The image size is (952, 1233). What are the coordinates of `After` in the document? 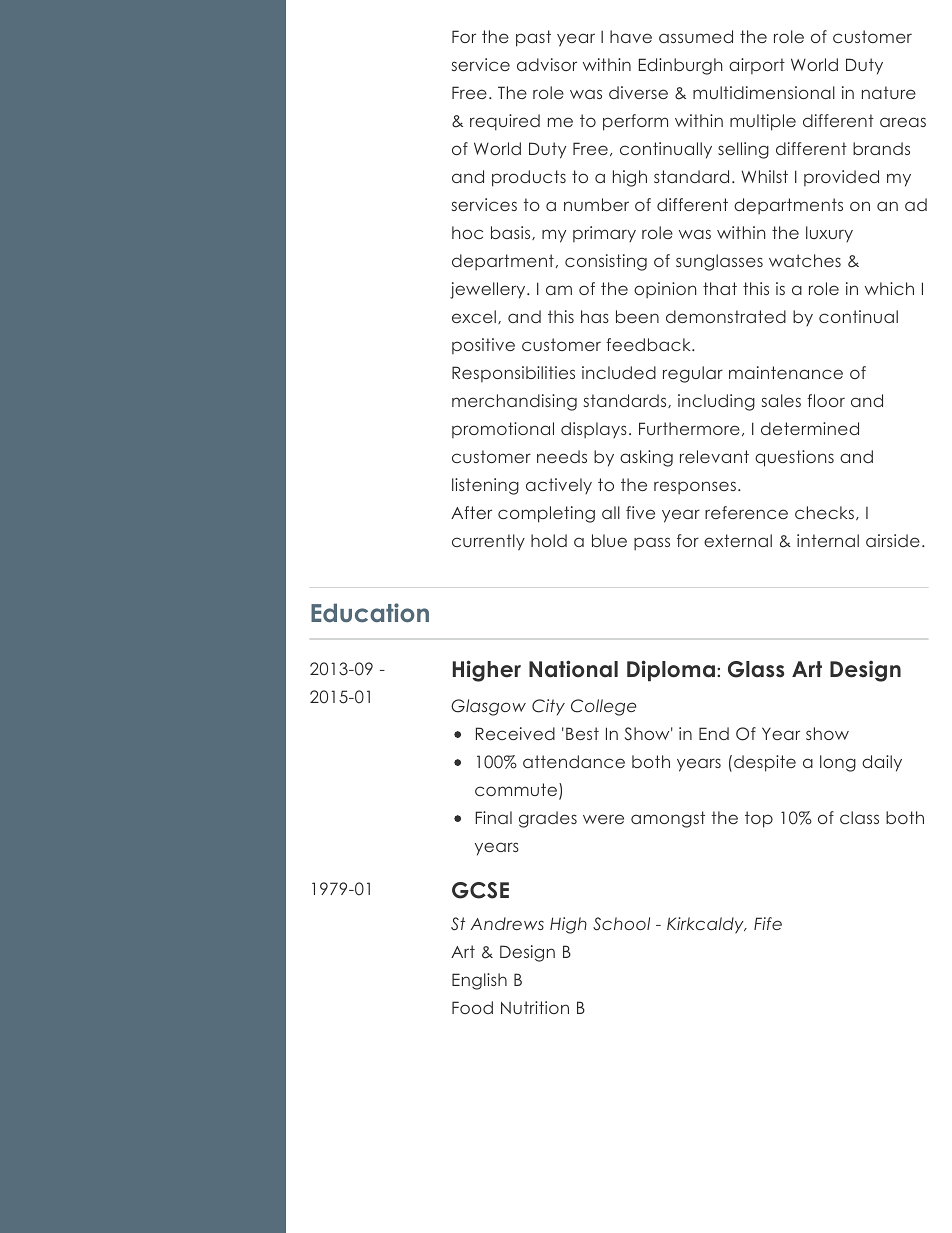 It's located at (471, 512).
